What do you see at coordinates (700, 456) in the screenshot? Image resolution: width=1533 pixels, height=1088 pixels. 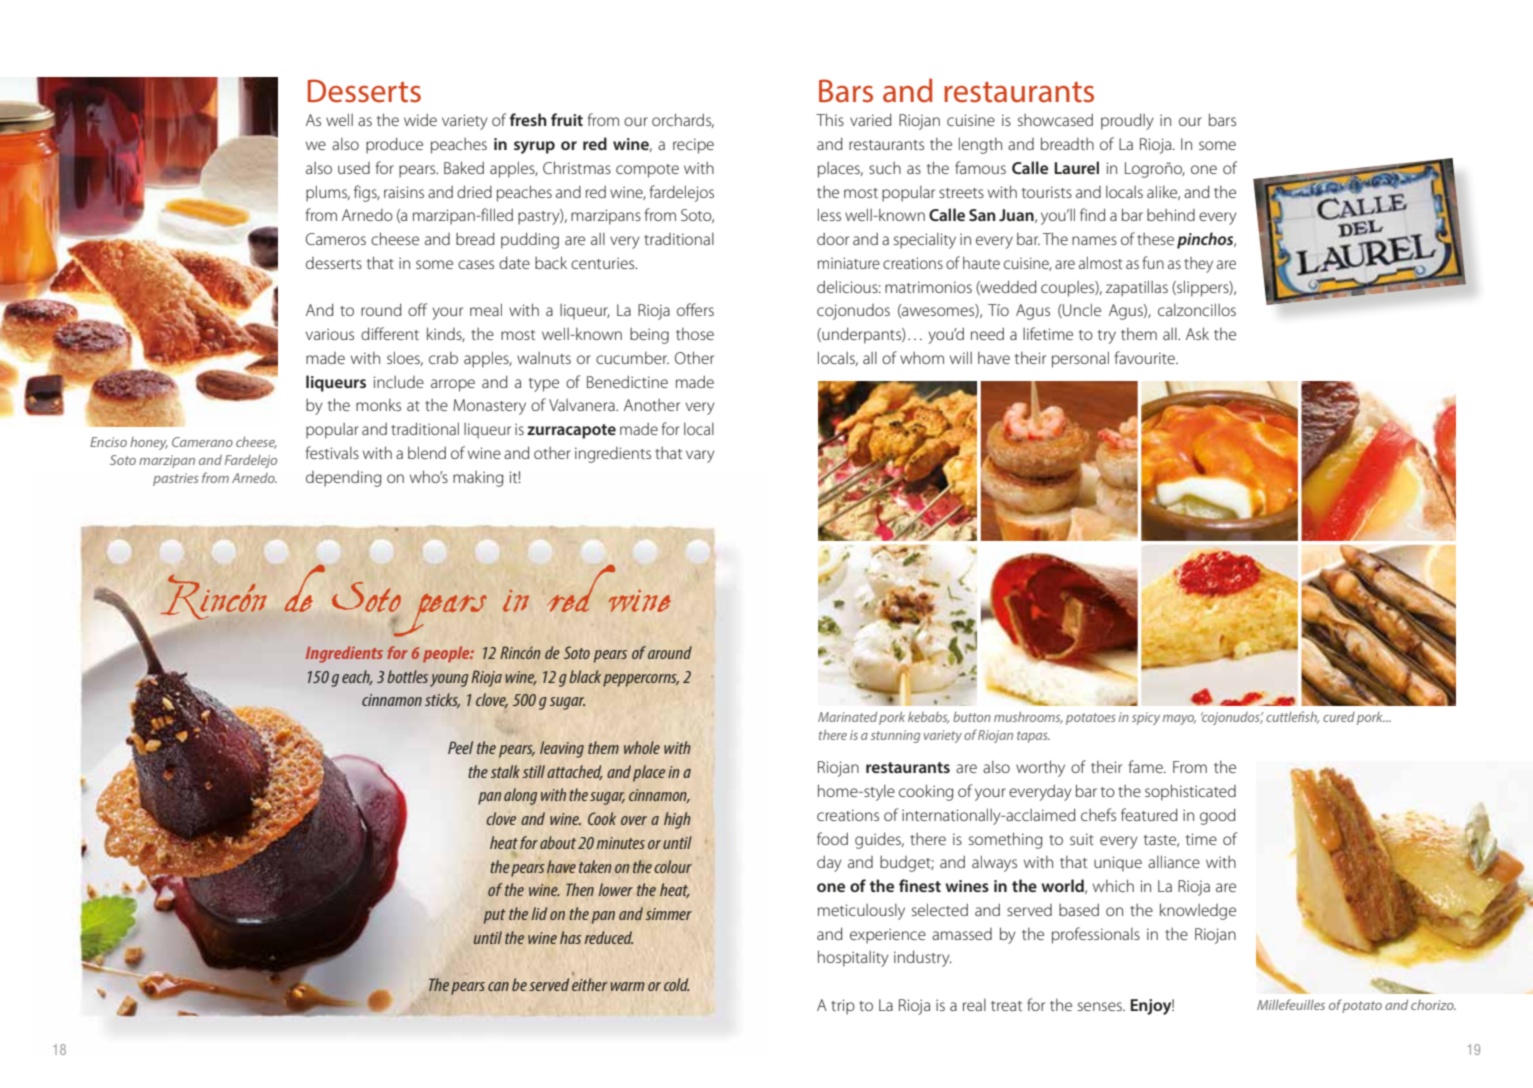 I see `vary` at bounding box center [700, 456].
